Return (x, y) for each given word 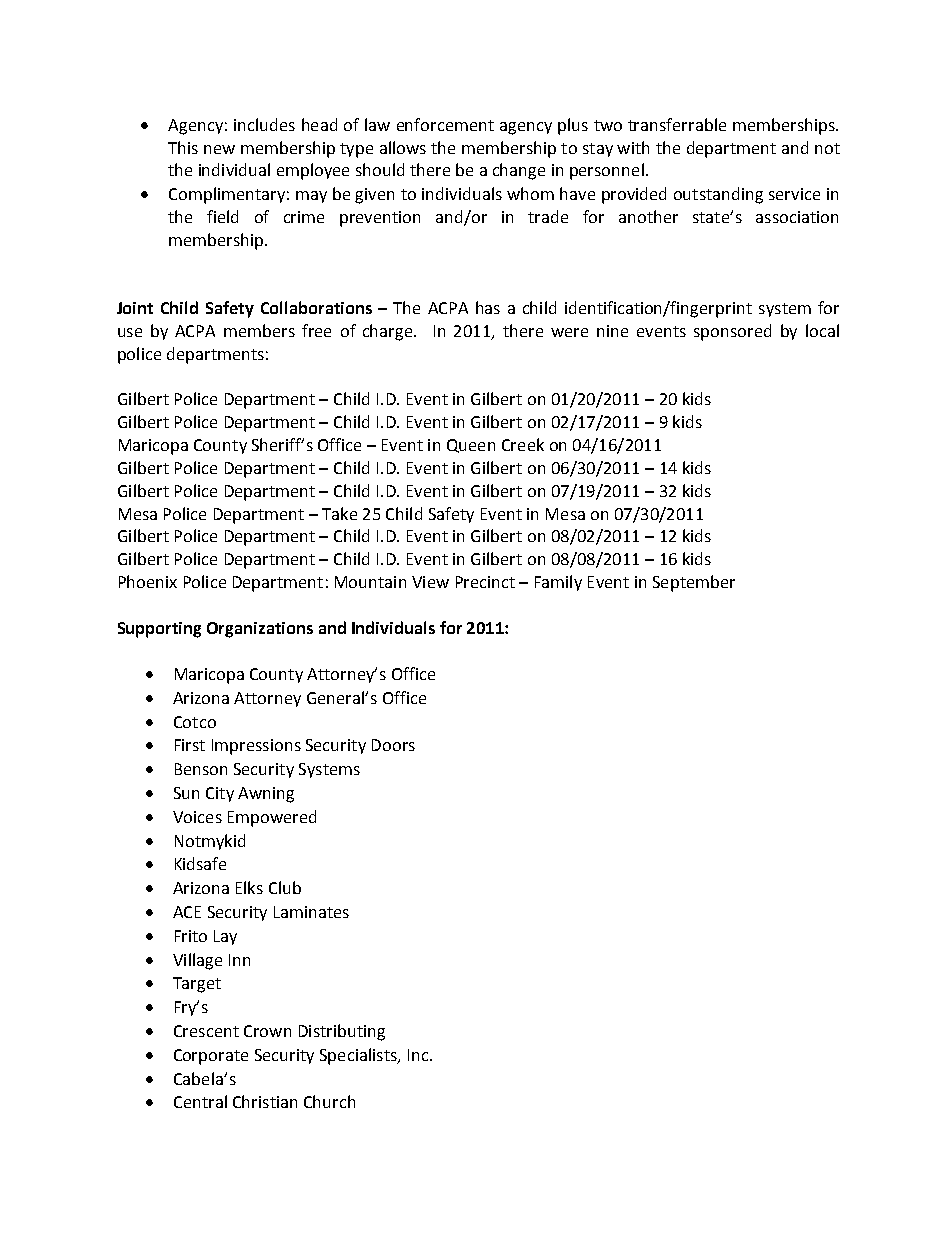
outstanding (718, 195)
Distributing (342, 1032)
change (519, 171)
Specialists (359, 1056)
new (219, 149)
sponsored (732, 332)
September (694, 583)
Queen (471, 446)
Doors (393, 745)
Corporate (211, 1057)
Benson (201, 769)
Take (339, 513)
